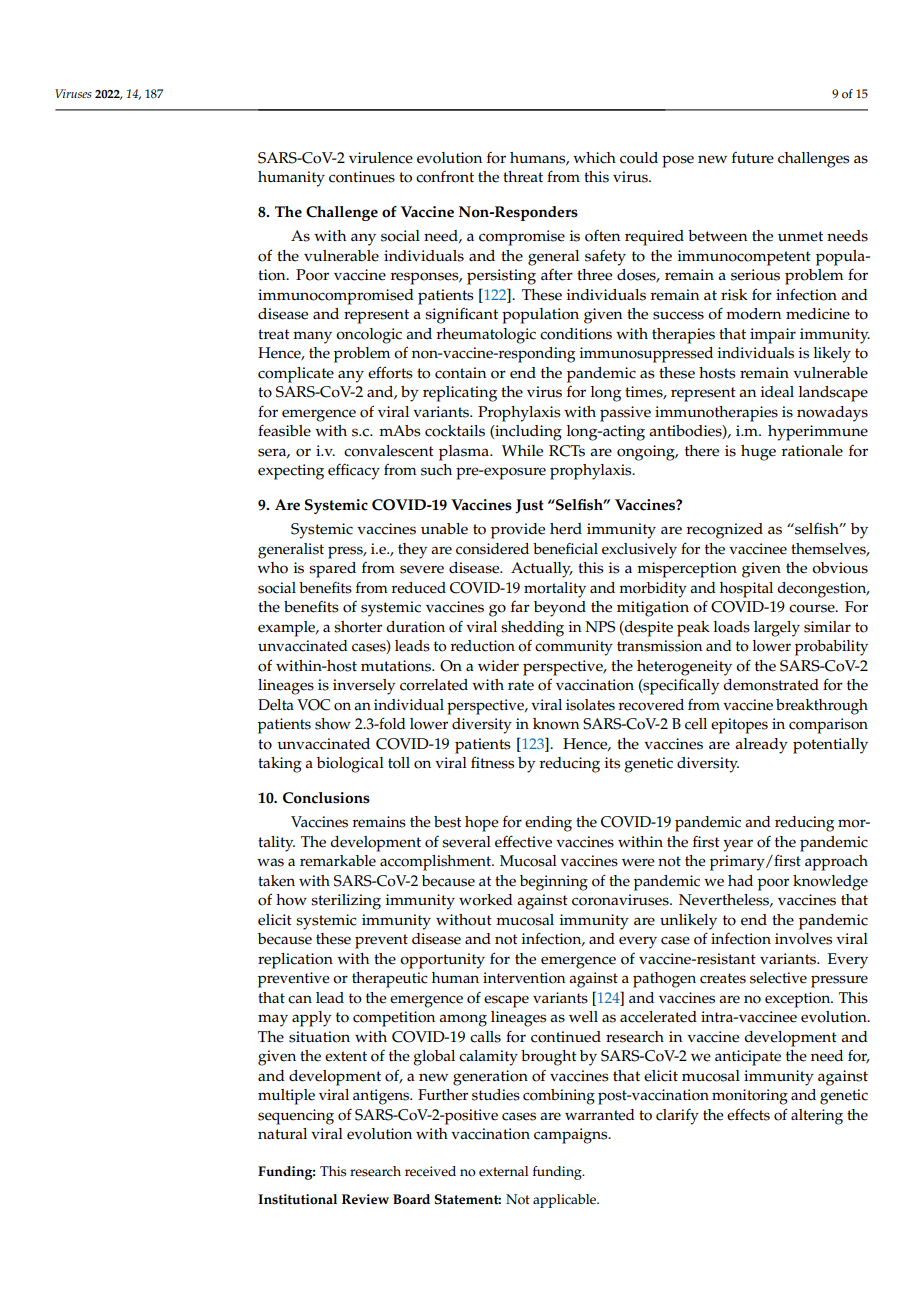 Image resolution: width=924 pixels, height=1308 pixels. What do you see at coordinates (365, 1199) in the page?
I see `Review` at bounding box center [365, 1199].
